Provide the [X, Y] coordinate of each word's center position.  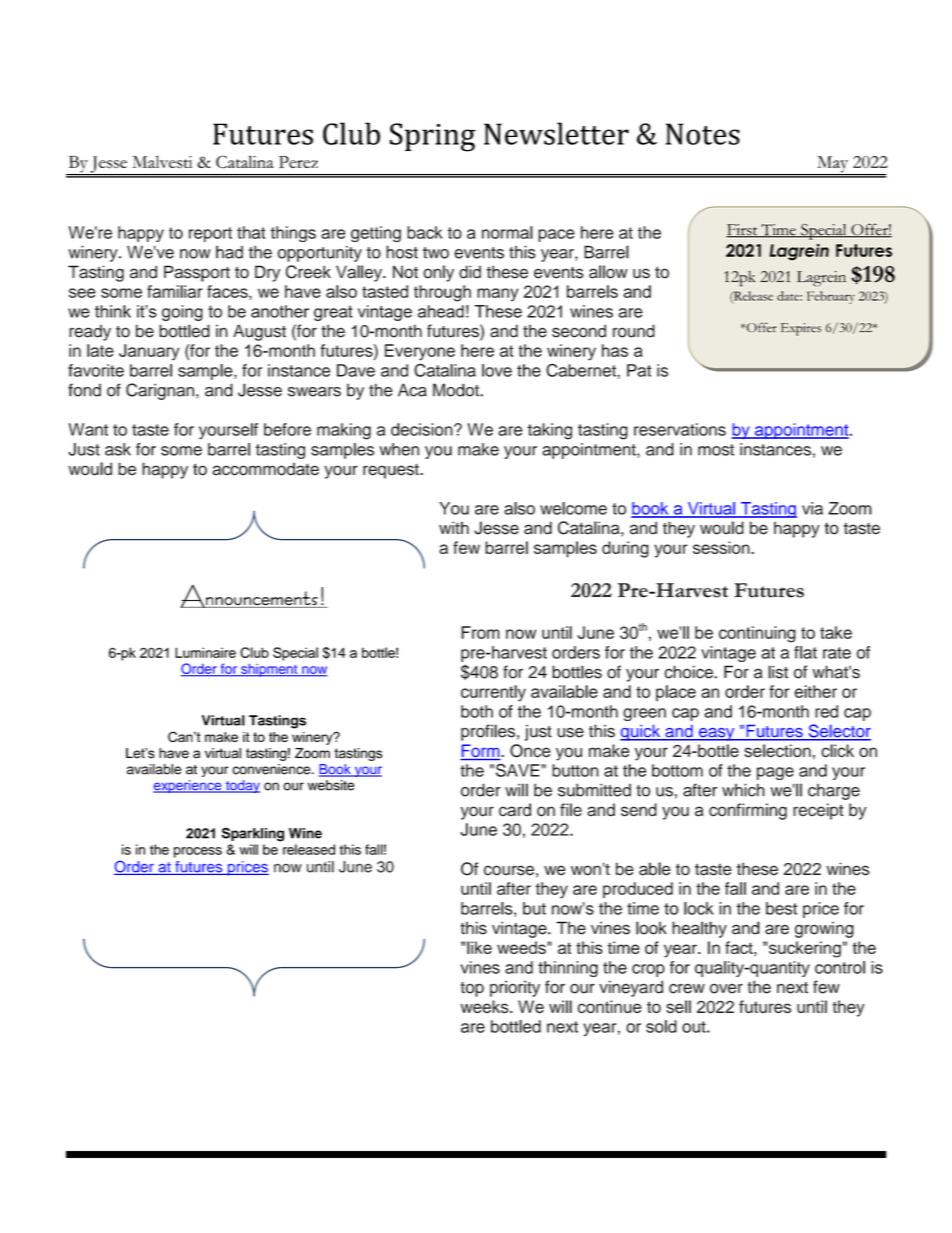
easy [717, 734]
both [477, 711]
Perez [298, 162]
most [716, 450]
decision [423, 429]
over [726, 988]
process [198, 852]
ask [118, 449]
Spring [433, 137]
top [472, 989]
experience [188, 786]
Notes [703, 134]
